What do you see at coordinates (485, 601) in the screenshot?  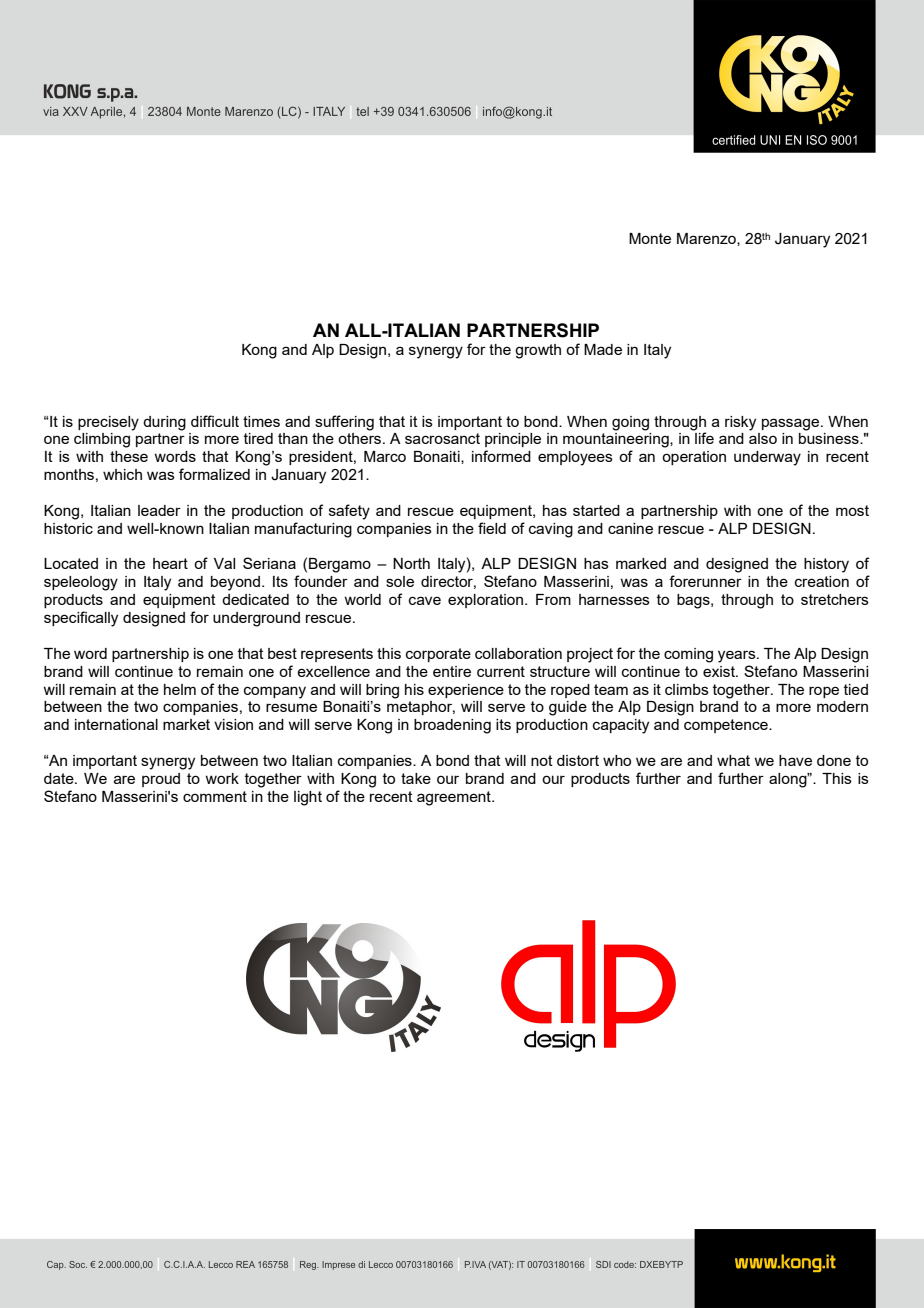 I see `exploration` at bounding box center [485, 601].
